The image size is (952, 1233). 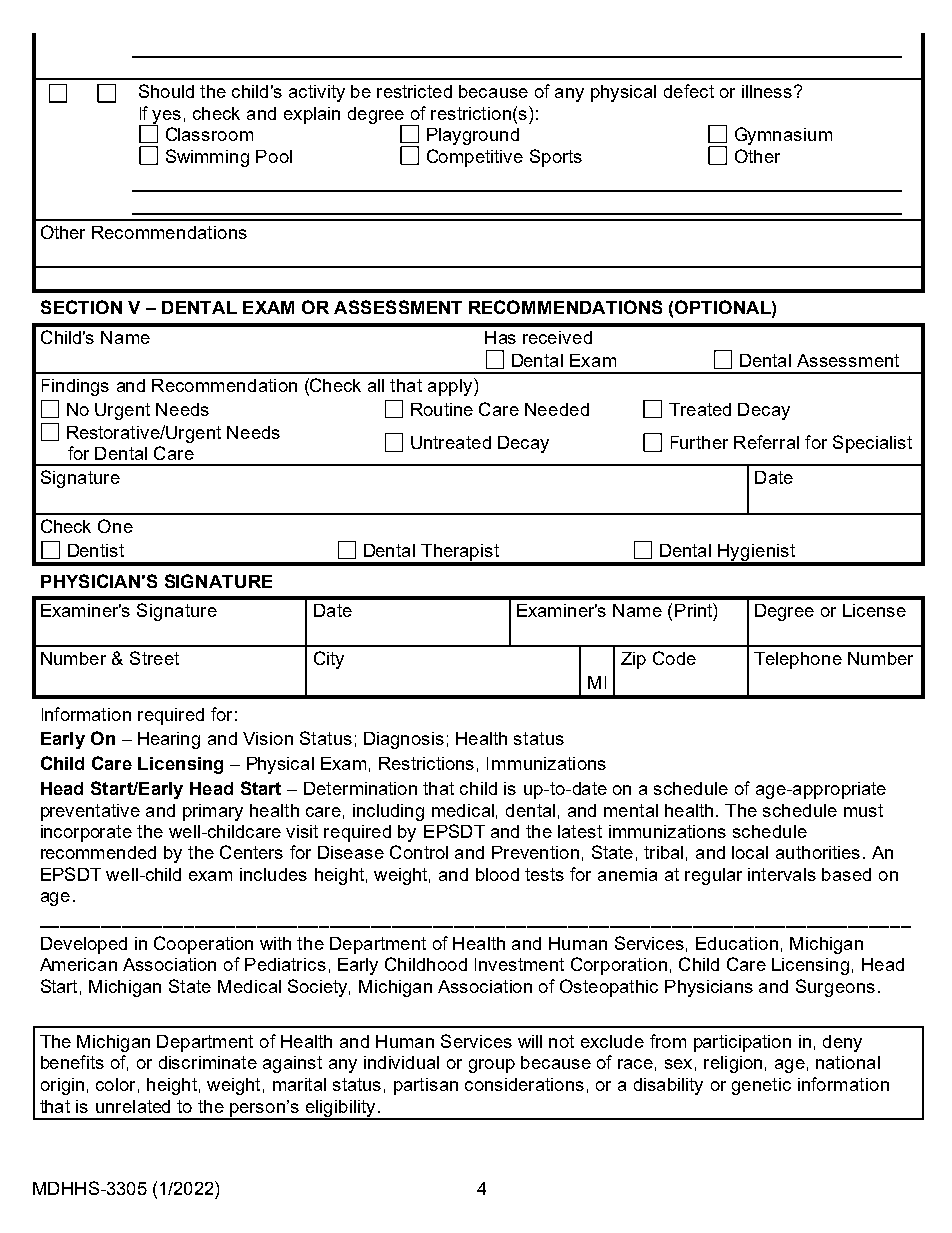 What do you see at coordinates (98, 852) in the screenshot?
I see `recommended` at bounding box center [98, 852].
